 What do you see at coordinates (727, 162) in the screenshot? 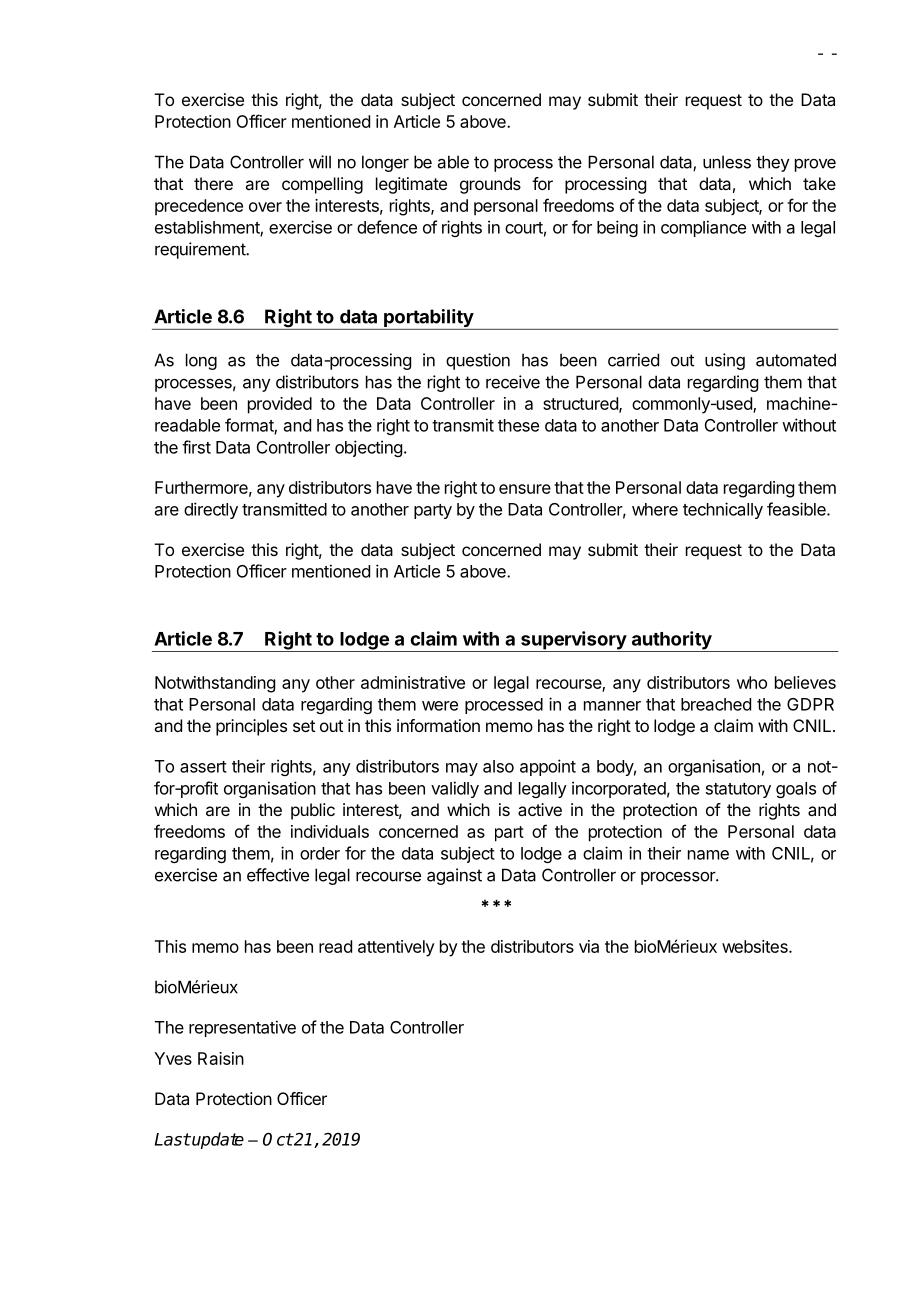
I see `unless` at bounding box center [727, 162].
